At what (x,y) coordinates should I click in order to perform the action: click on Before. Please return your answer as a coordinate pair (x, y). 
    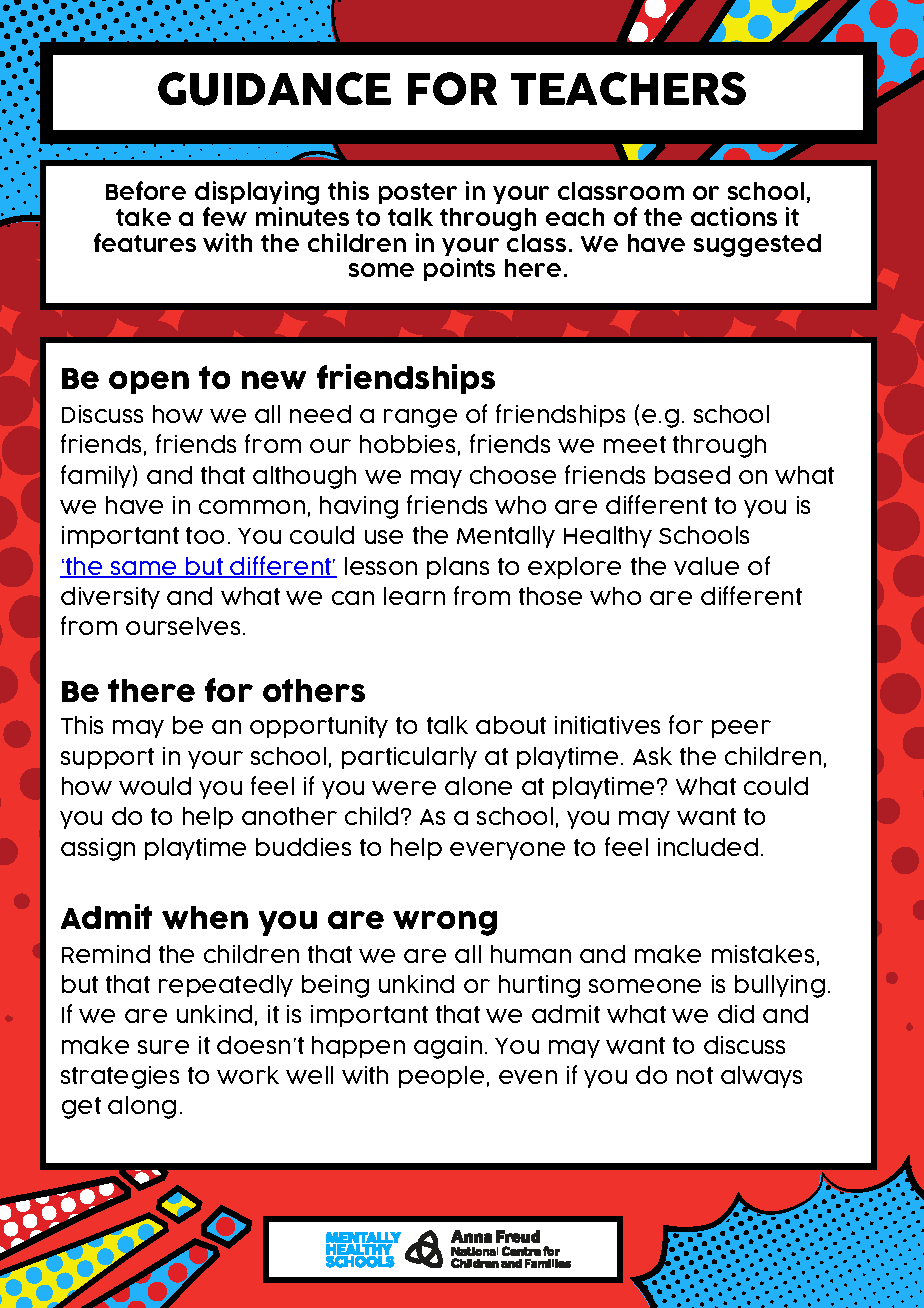
    Looking at the image, I should click on (146, 190).
